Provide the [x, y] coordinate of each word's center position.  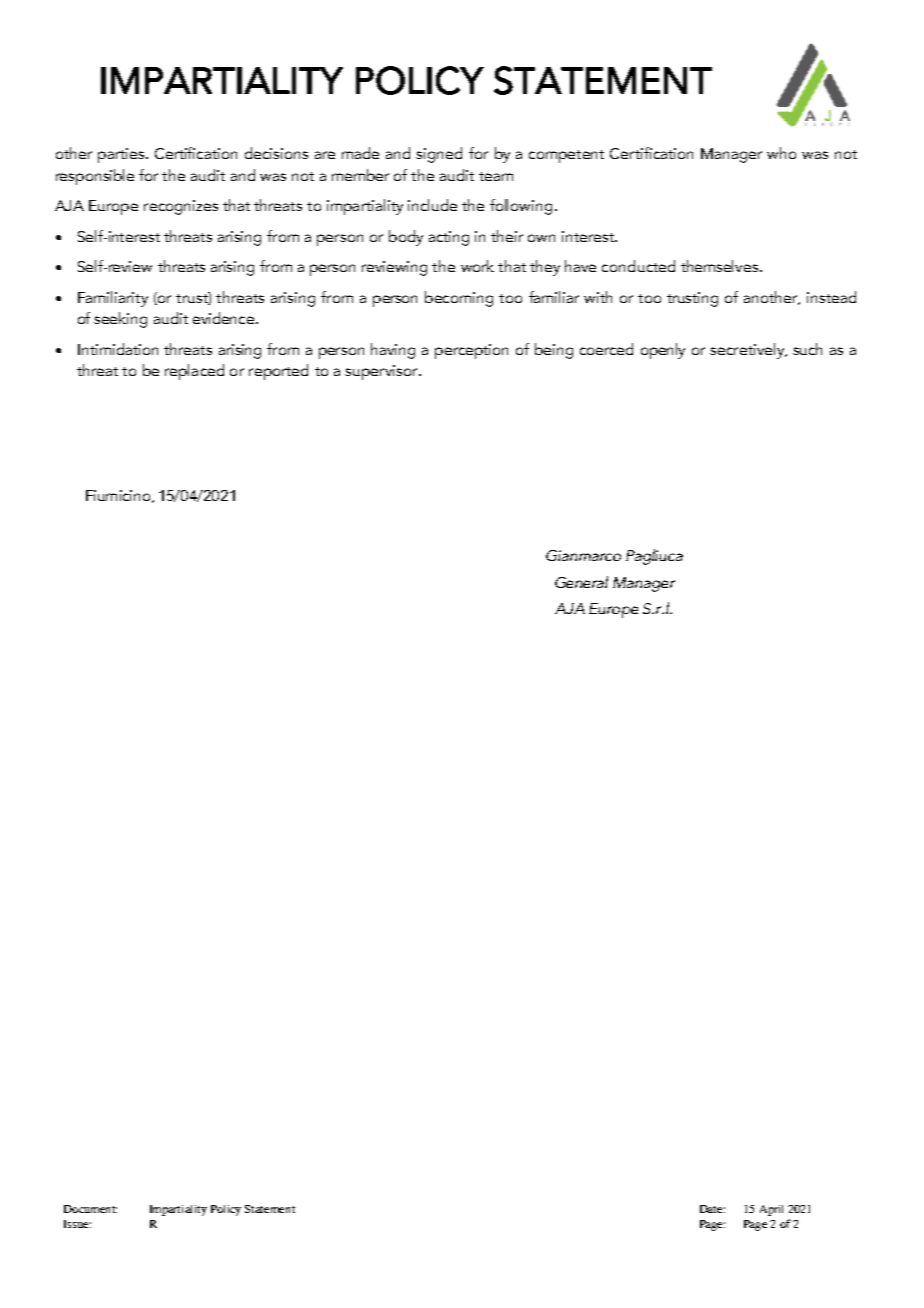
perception [471, 351]
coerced [606, 349]
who [781, 153]
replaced [194, 372]
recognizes [181, 207]
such [807, 349]
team [496, 176]
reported [278, 372]
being [554, 351]
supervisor [382, 372]
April [771, 1210]
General [581, 582]
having [393, 351]
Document [90, 1209]
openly [663, 351]
